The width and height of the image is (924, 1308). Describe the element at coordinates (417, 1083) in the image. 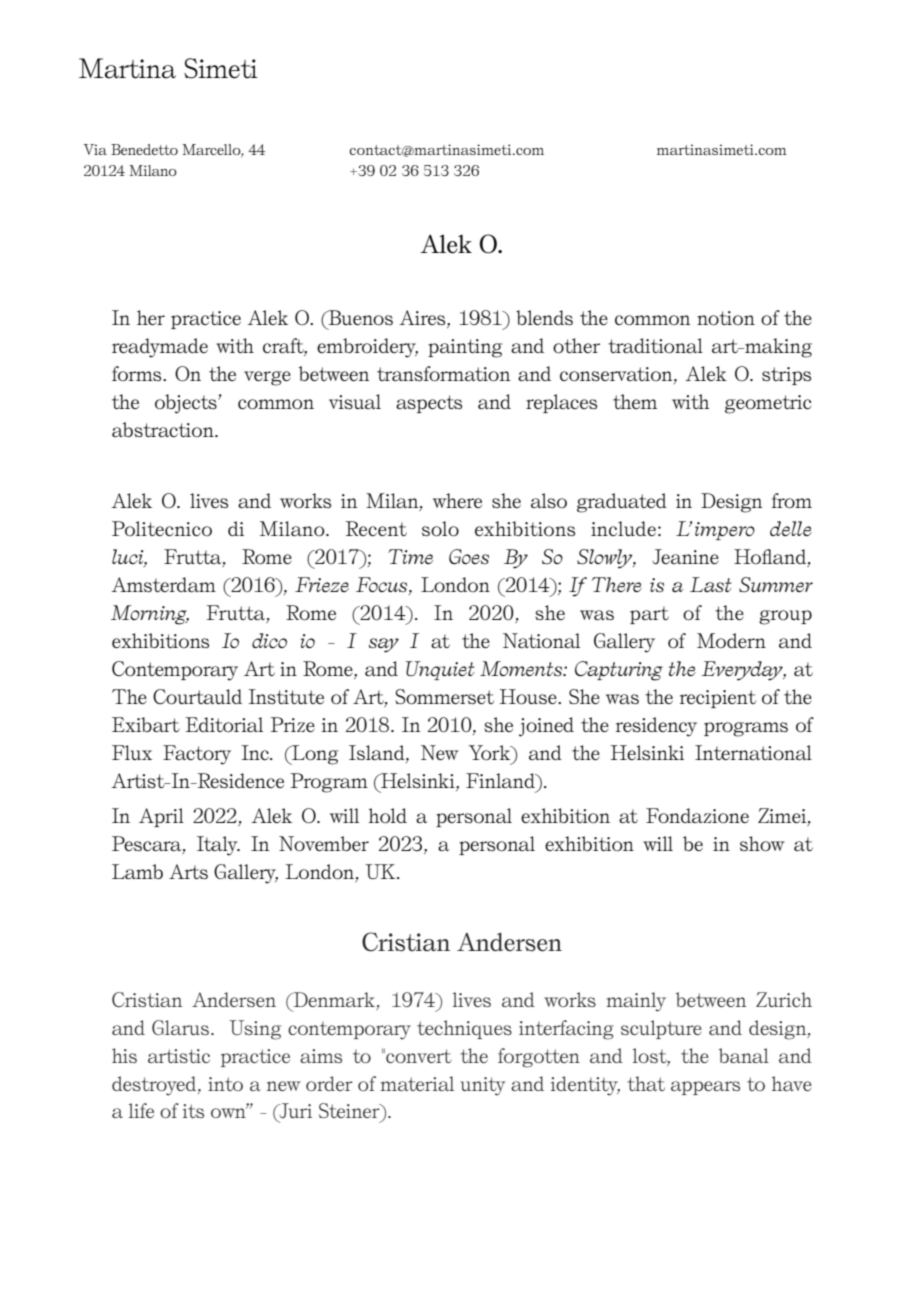

I see `material` at that location.
